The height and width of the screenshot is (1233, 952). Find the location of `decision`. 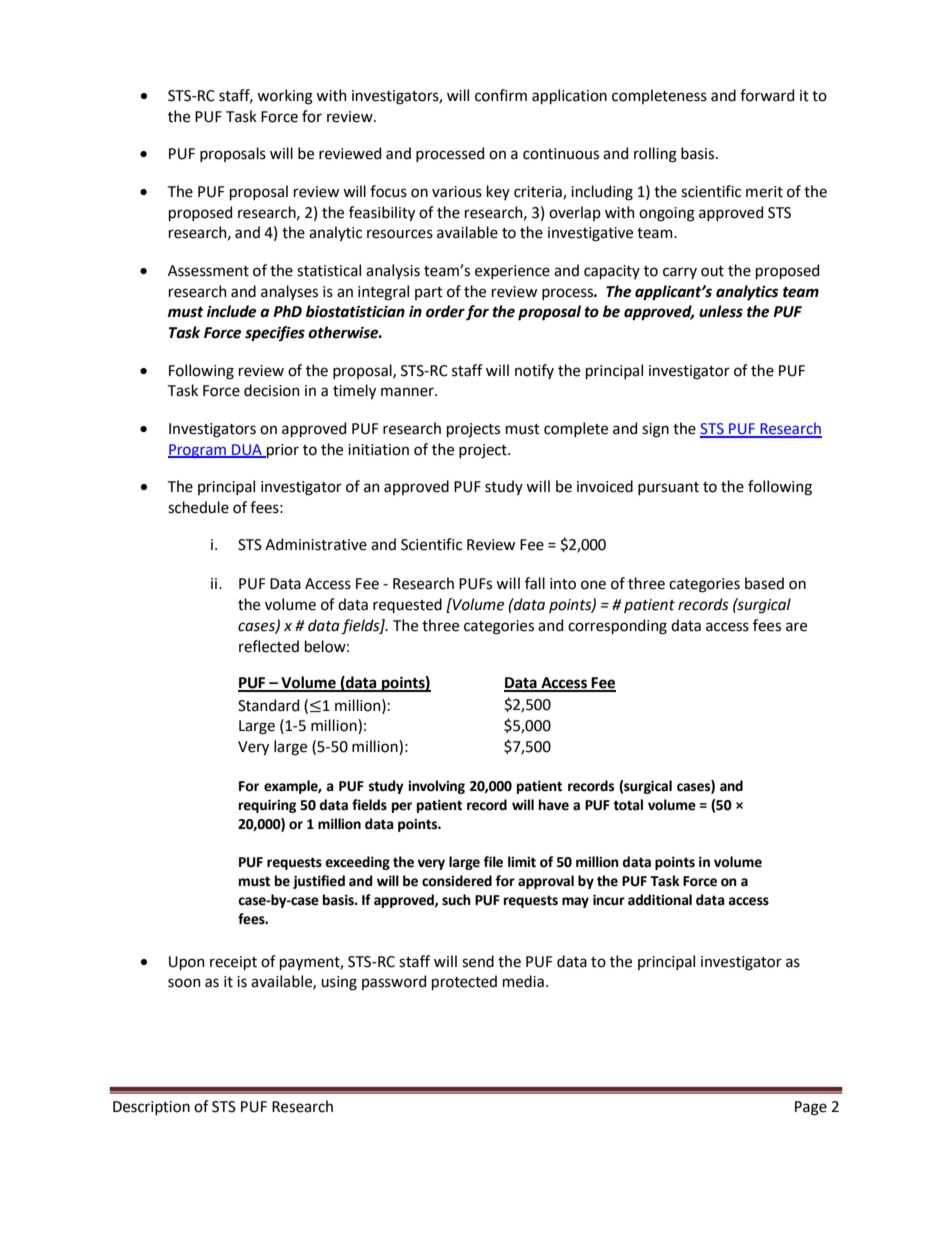

decision is located at coordinates (272, 390).
